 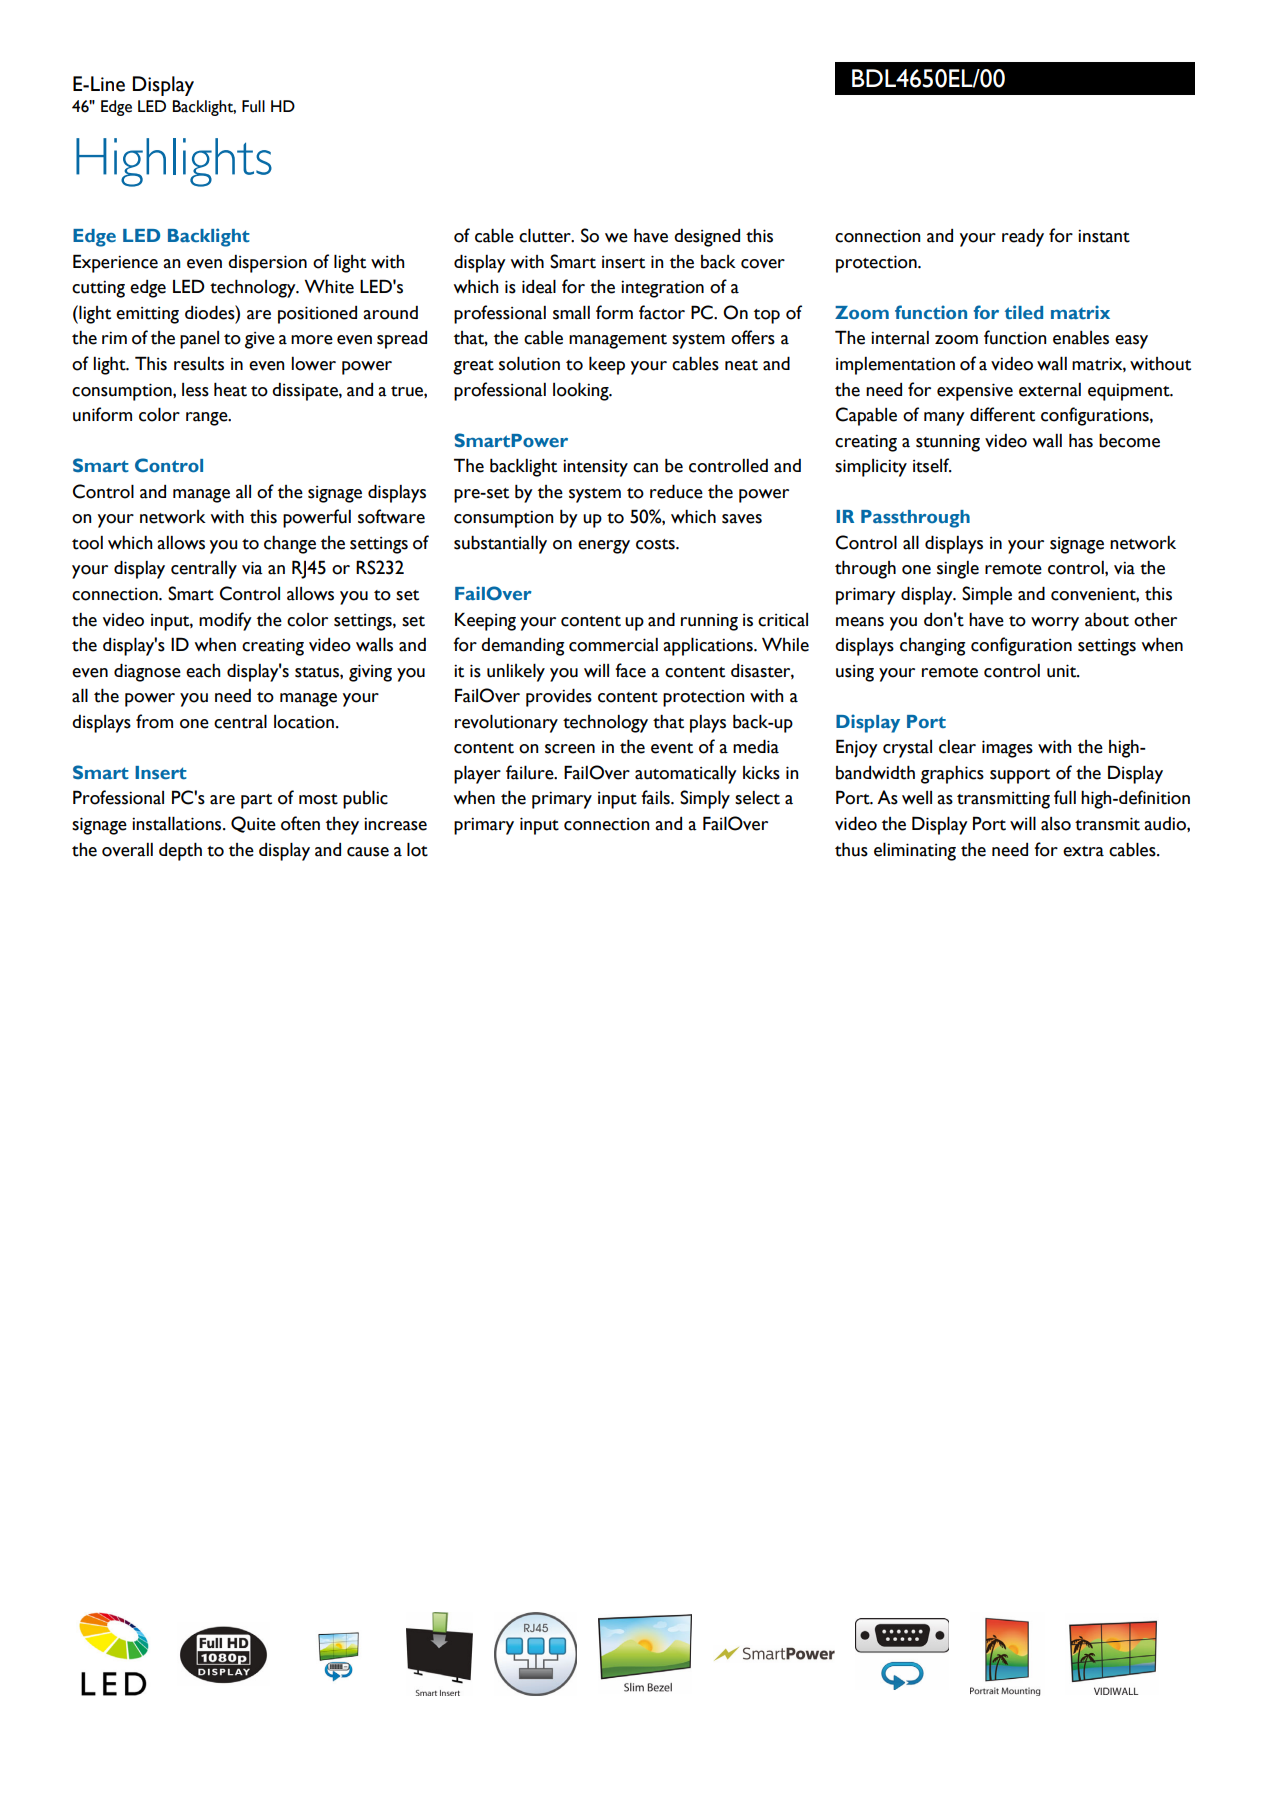 I want to click on designed, so click(x=707, y=238).
